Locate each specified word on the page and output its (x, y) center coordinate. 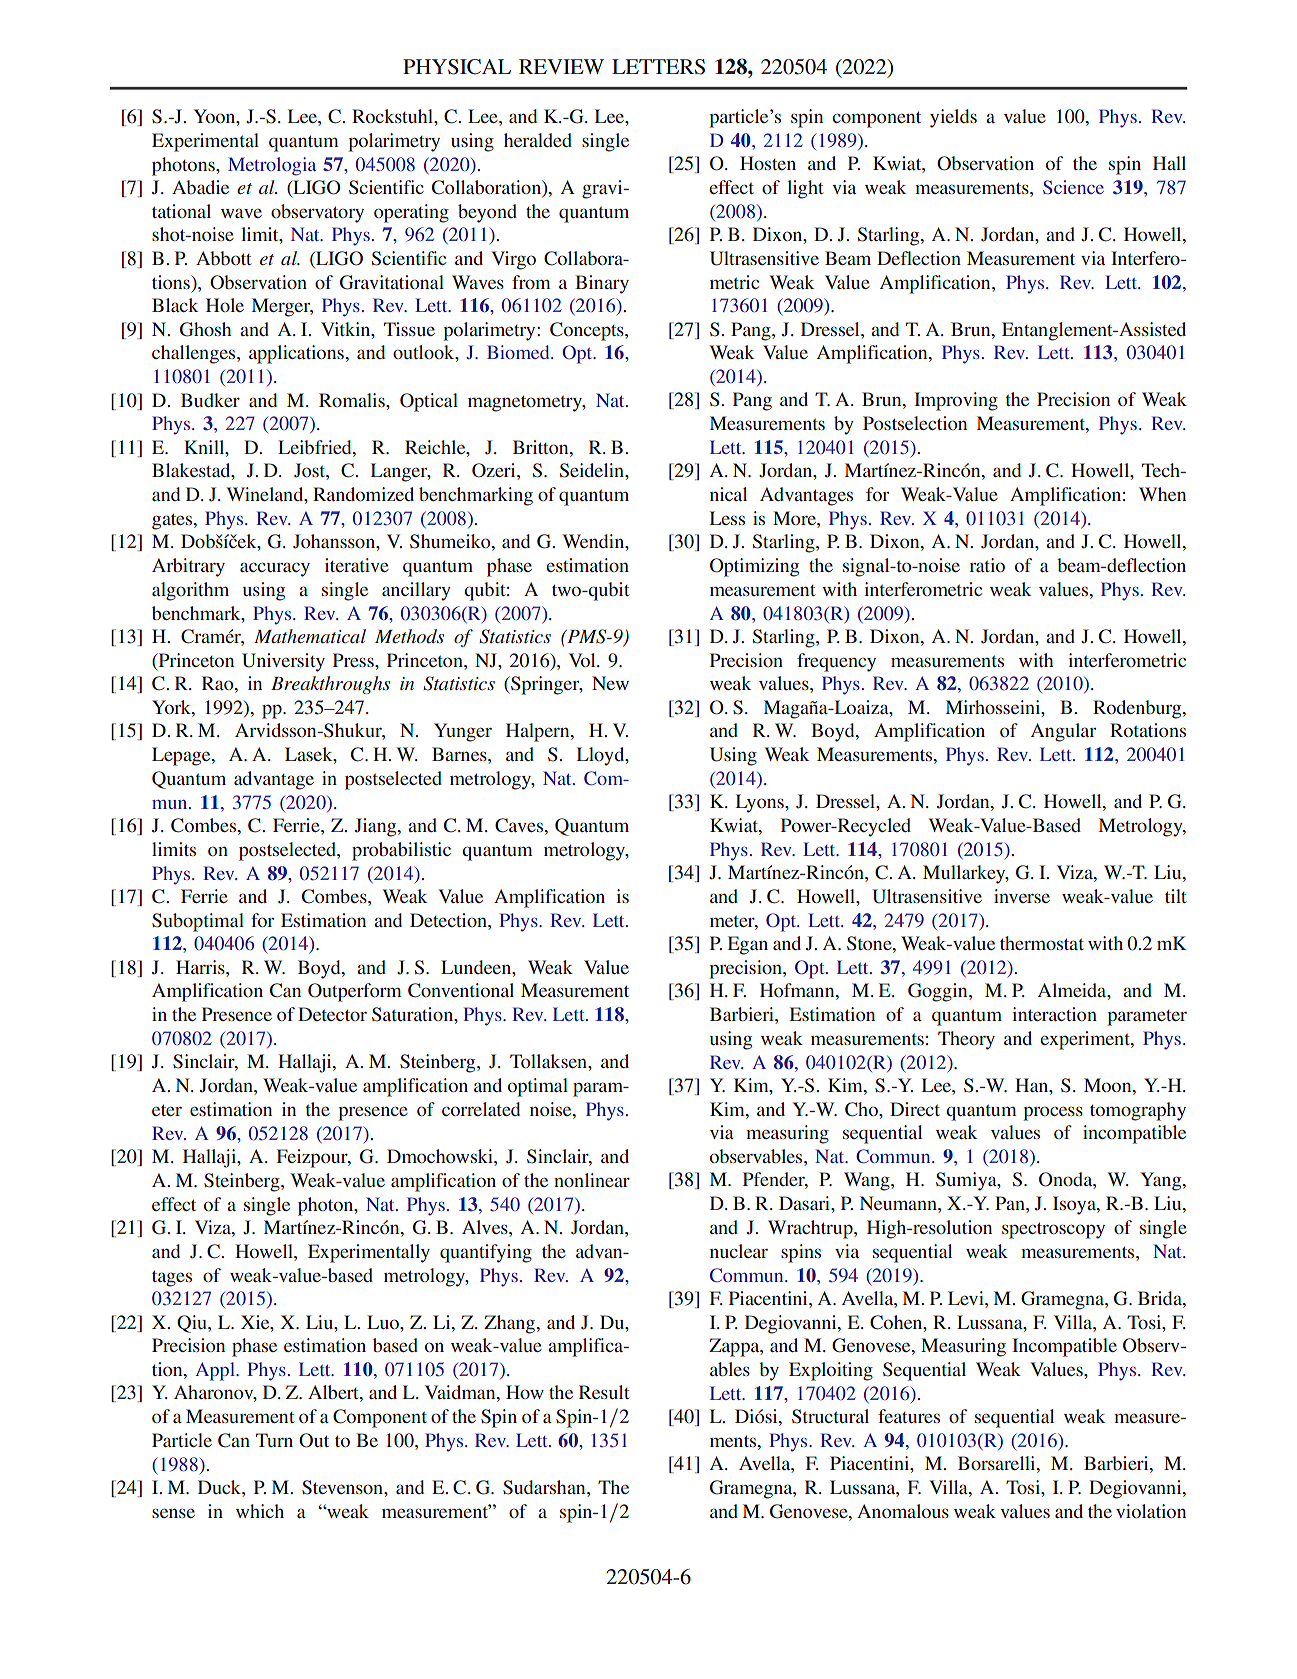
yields (953, 118)
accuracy (275, 569)
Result (604, 1392)
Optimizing (754, 567)
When (1162, 494)
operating (411, 213)
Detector (332, 1014)
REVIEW (561, 66)
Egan (748, 945)
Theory (966, 1040)
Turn (274, 1440)
